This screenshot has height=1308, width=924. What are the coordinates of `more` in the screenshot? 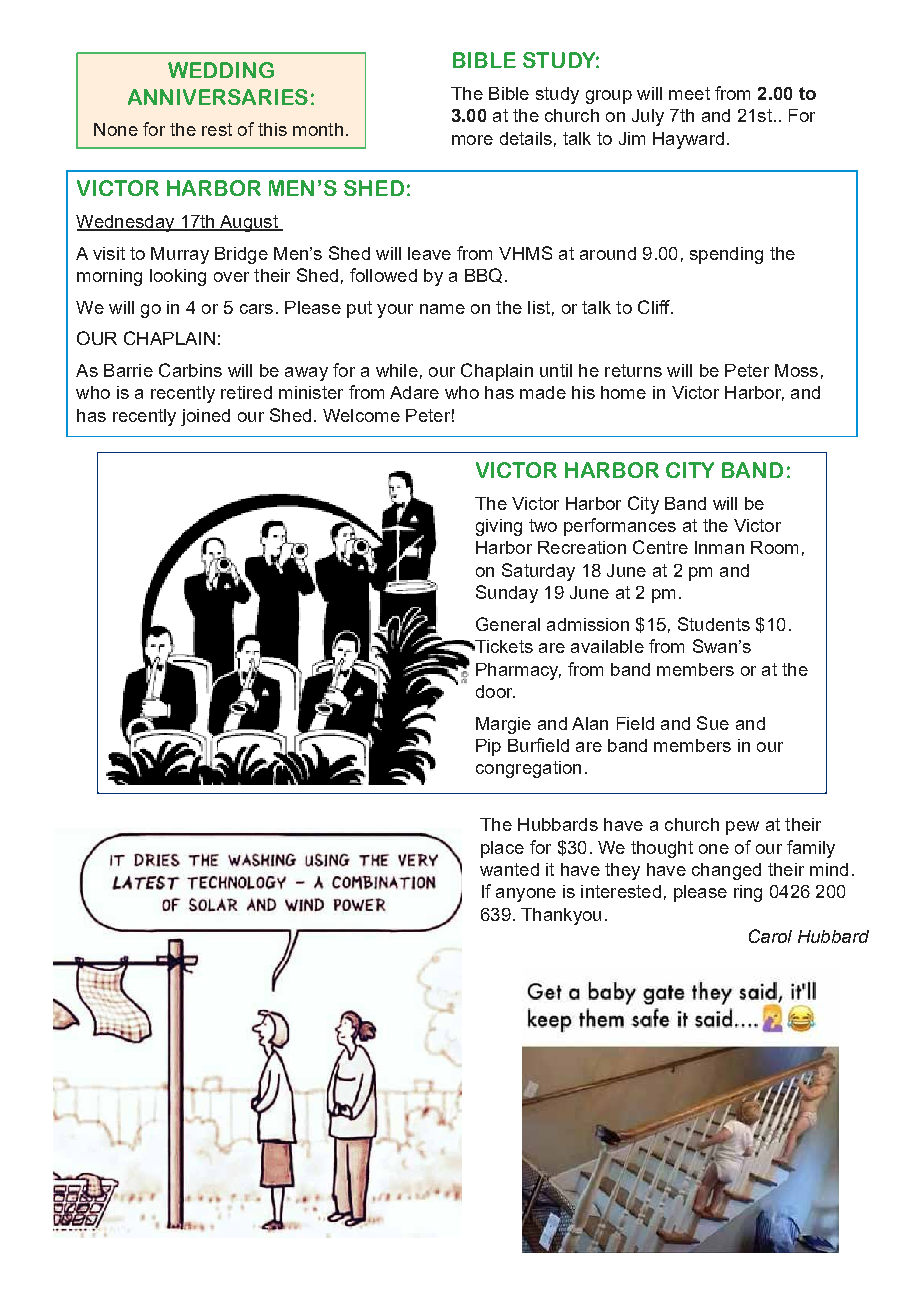 It's located at (472, 140).
